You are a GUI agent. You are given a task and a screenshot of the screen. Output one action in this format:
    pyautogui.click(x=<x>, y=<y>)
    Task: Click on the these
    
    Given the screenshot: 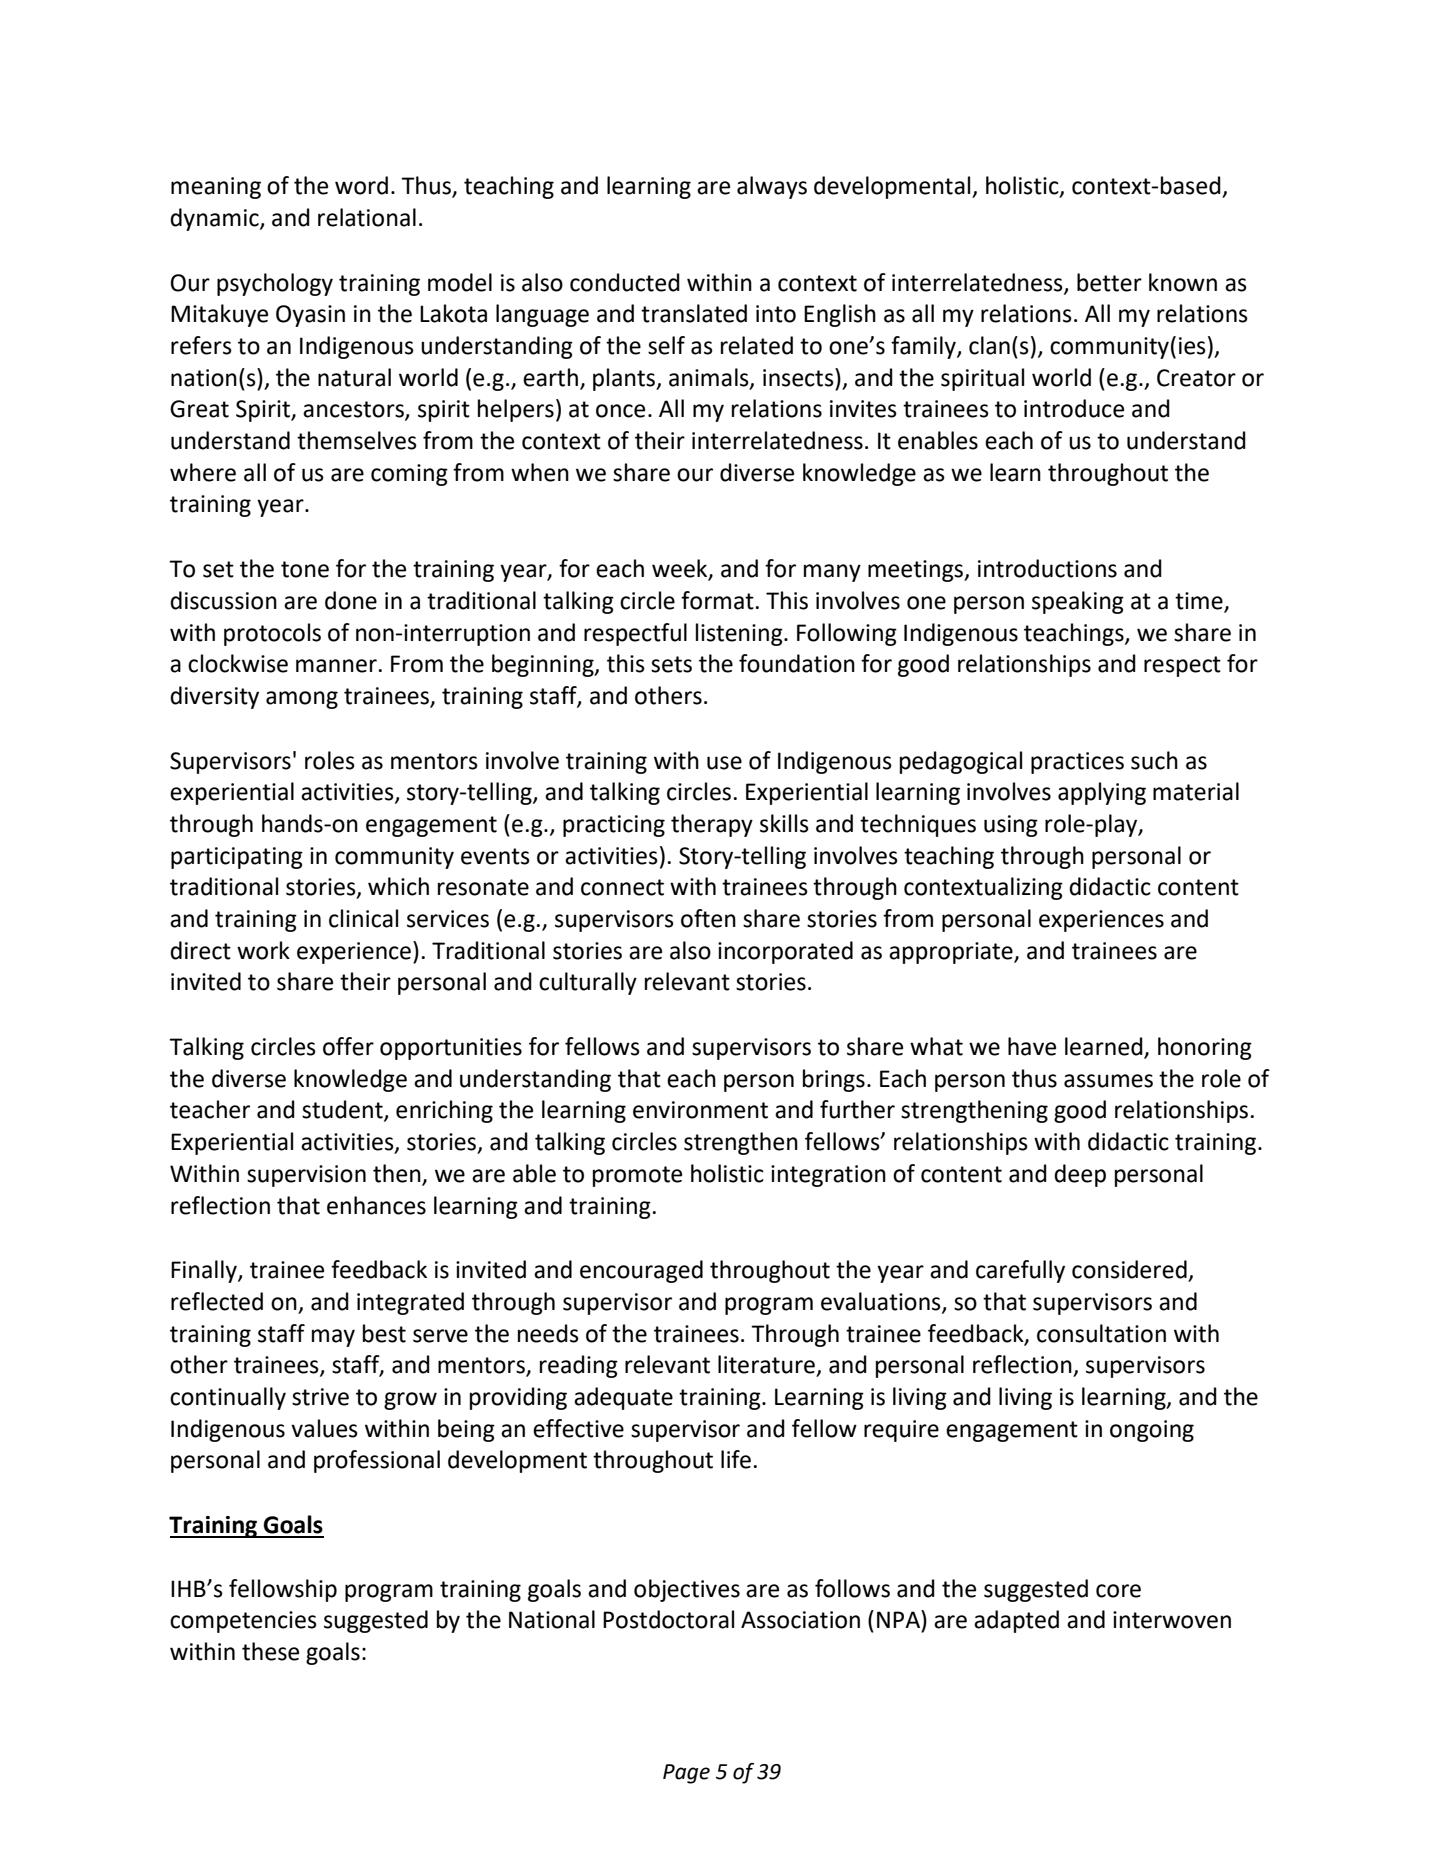 What is the action you would take?
    pyautogui.click(x=270, y=1651)
